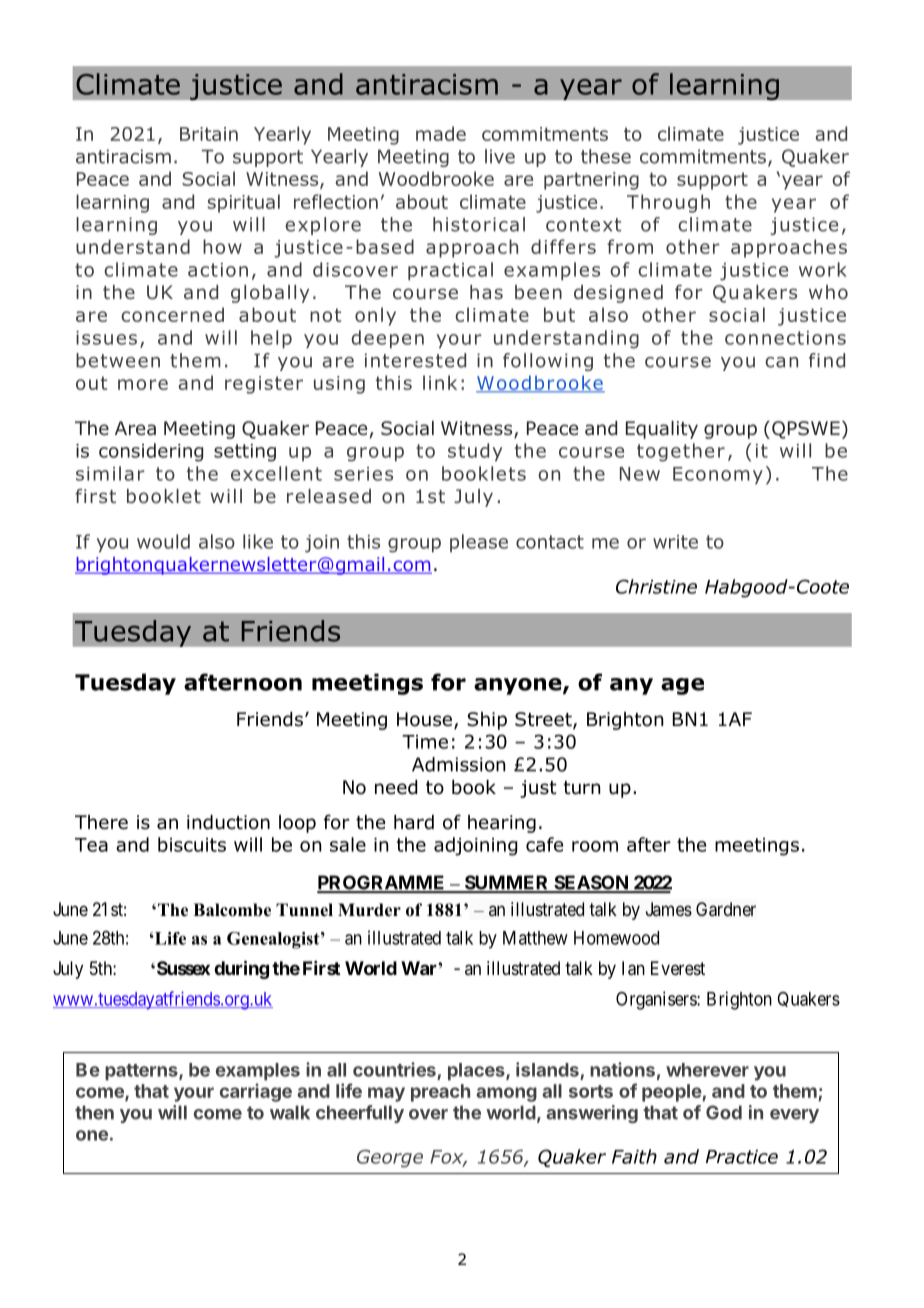  What do you see at coordinates (228, 822) in the document?
I see `induction` at bounding box center [228, 822].
